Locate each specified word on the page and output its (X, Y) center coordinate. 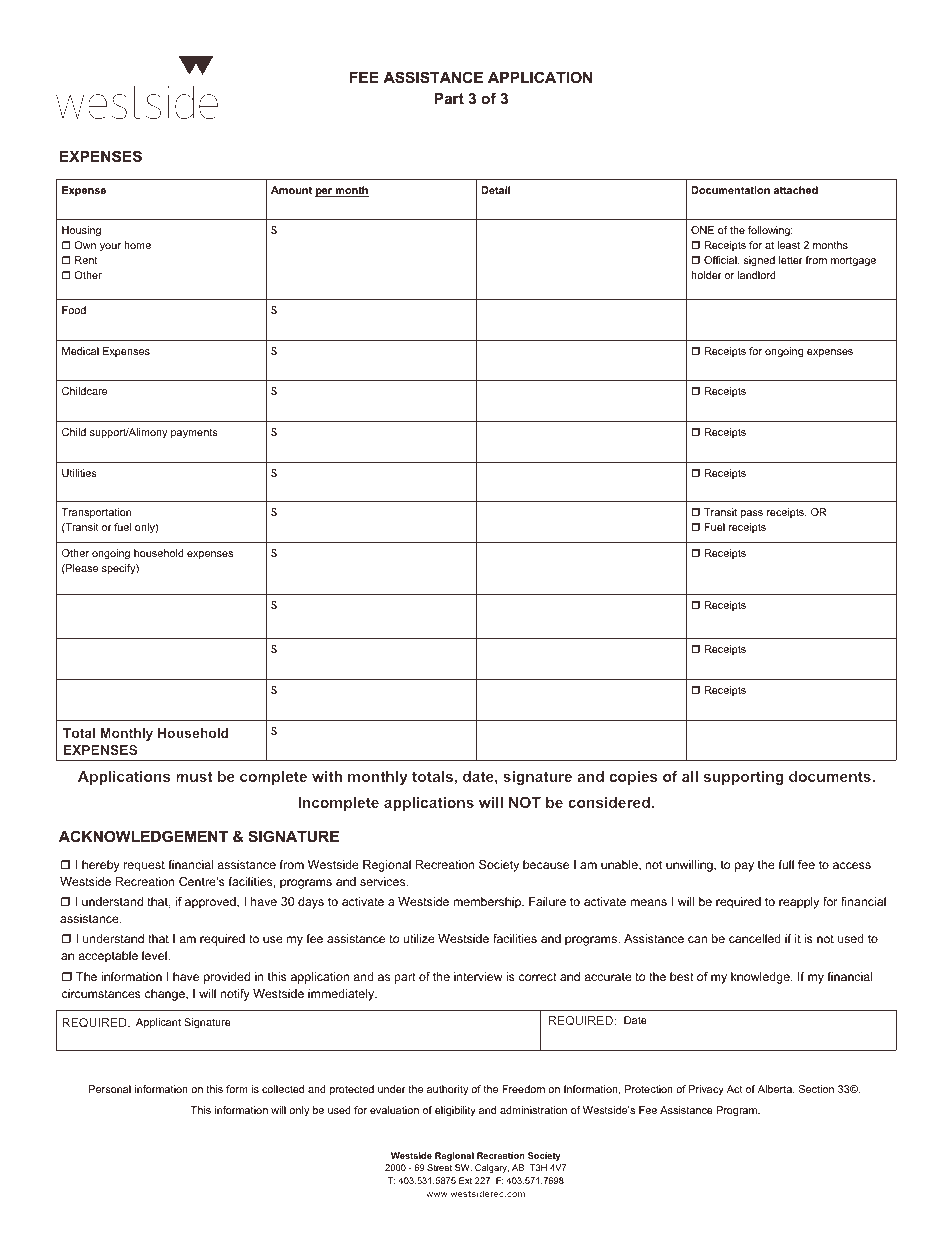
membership (488, 903)
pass (752, 514)
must (194, 776)
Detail (495, 190)
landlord (757, 275)
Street (439, 1167)
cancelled (755, 938)
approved (211, 903)
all (690, 776)
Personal (110, 1089)
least (789, 245)
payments (194, 433)
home (137, 245)
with (327, 776)
